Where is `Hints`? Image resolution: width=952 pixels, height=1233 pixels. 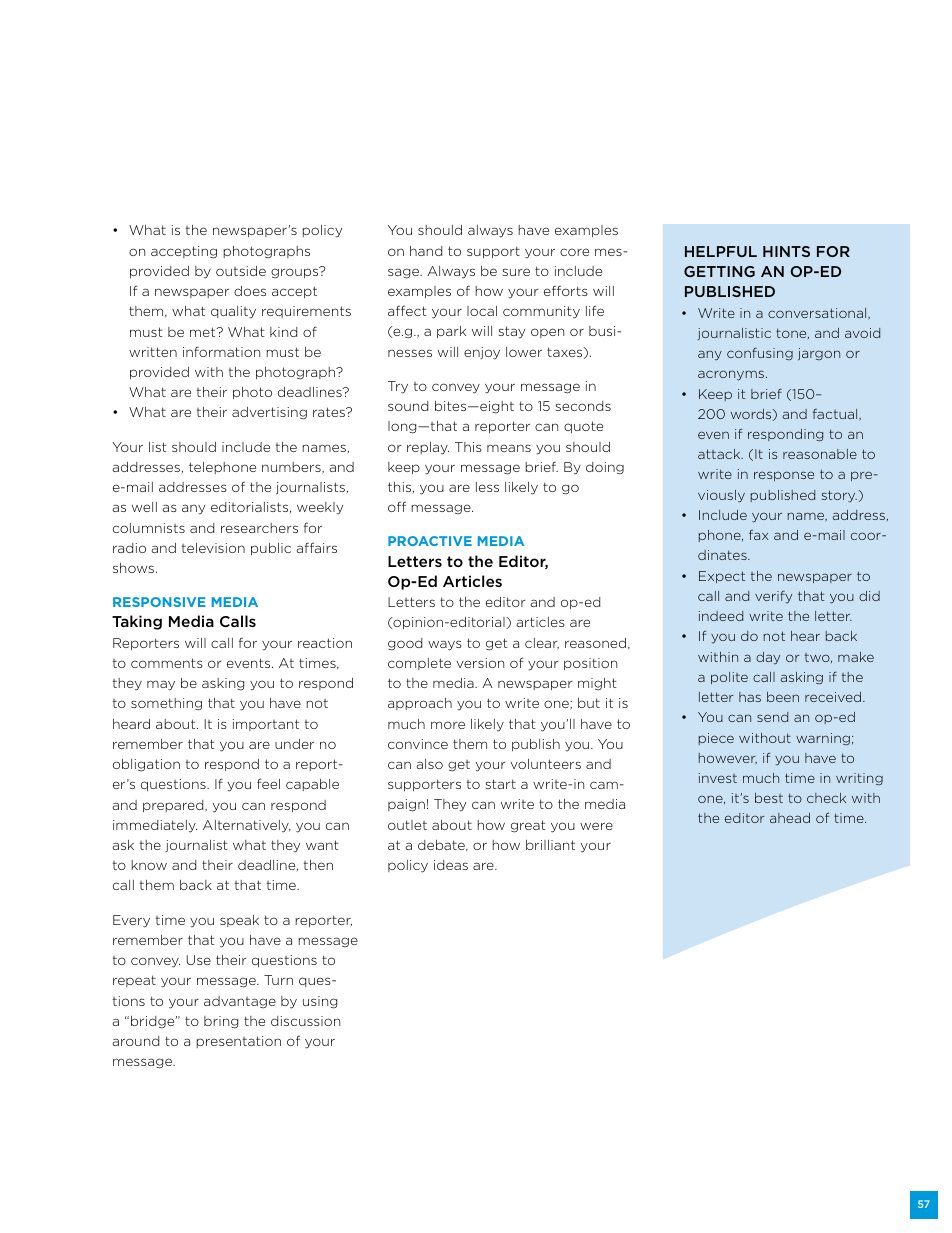 Hints is located at coordinates (786, 251).
